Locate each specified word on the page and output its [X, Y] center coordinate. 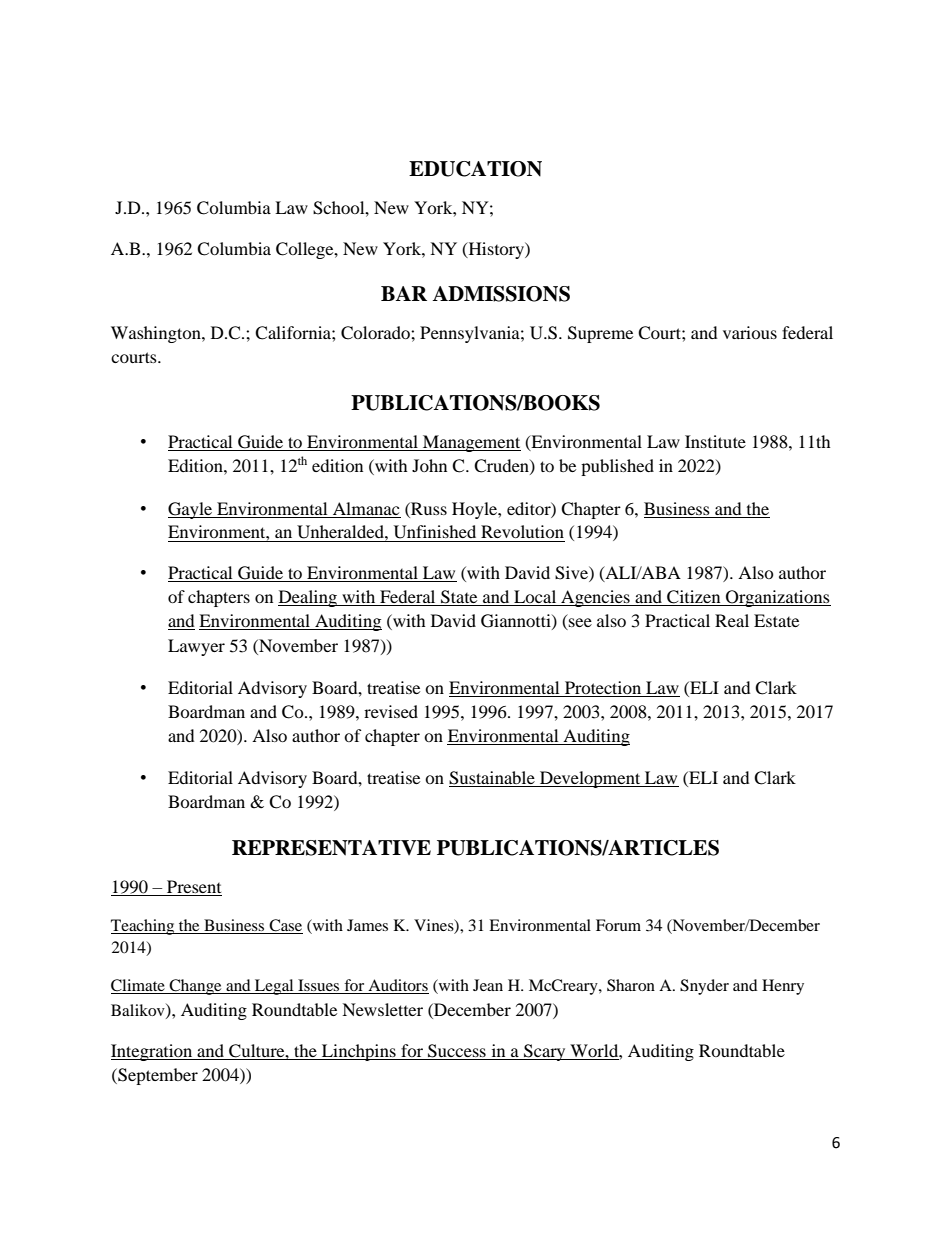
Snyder [704, 987]
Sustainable [493, 779]
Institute [715, 441]
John [429, 465]
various [750, 332]
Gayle [191, 510]
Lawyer [196, 647]
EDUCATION [475, 169]
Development [590, 779]
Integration [153, 1052]
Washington [157, 334]
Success [457, 1052]
